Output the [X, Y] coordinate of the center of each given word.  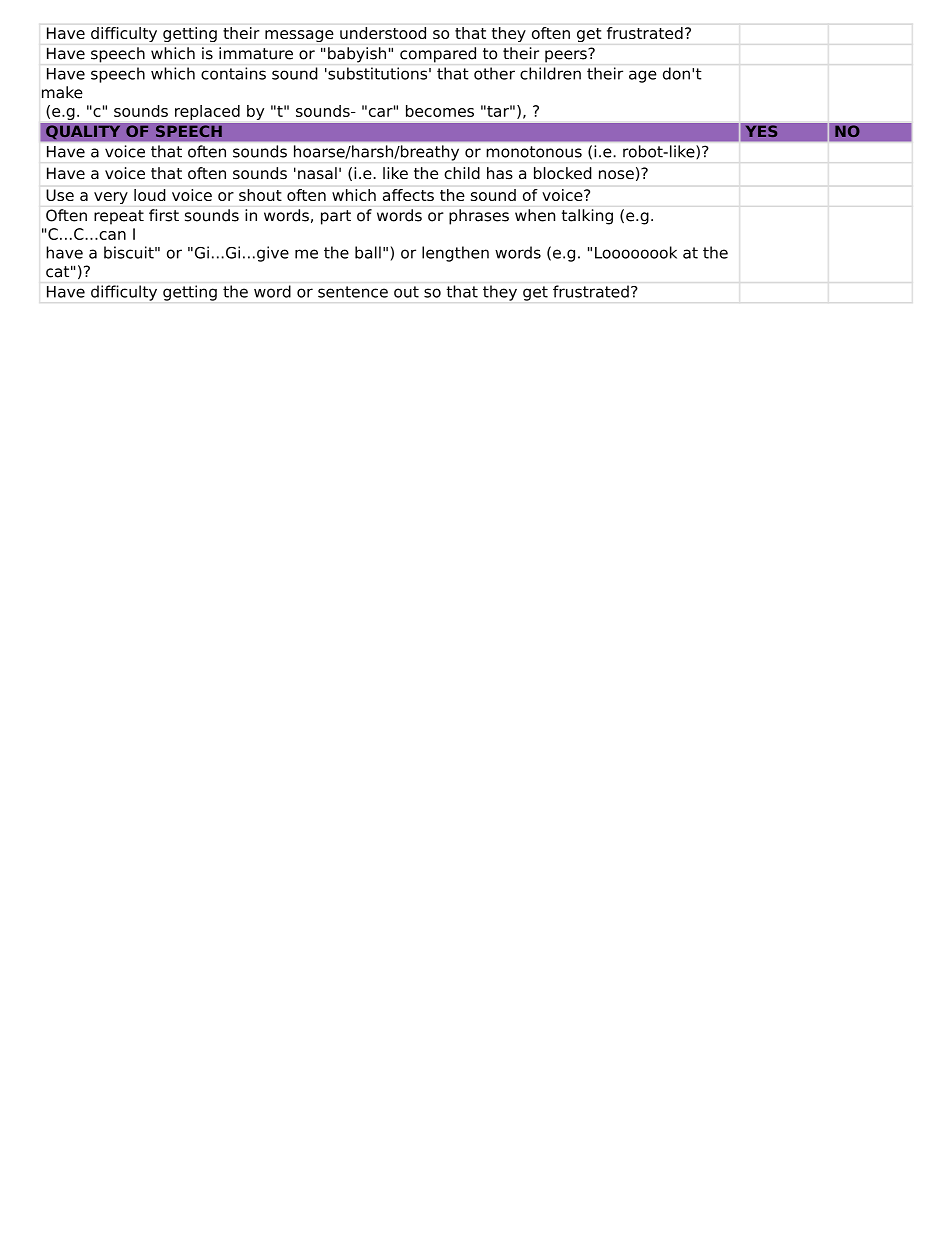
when [535, 215]
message [299, 36]
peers [567, 55]
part [336, 217]
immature [256, 53]
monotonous [534, 152]
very [111, 198]
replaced [207, 112]
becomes [440, 111]
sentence [353, 292]
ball [368, 252]
